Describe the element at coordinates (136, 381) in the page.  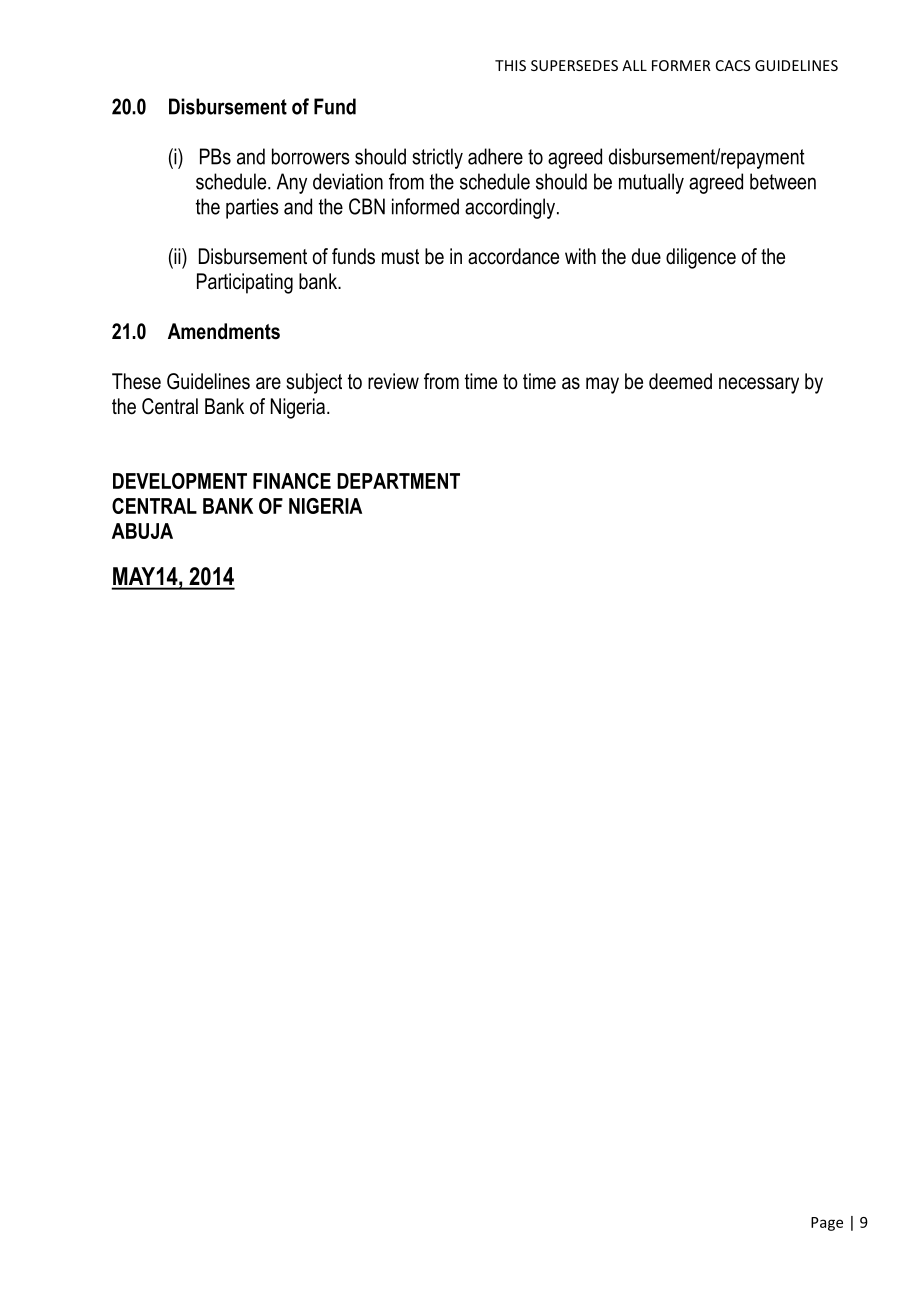
I see `These` at that location.
